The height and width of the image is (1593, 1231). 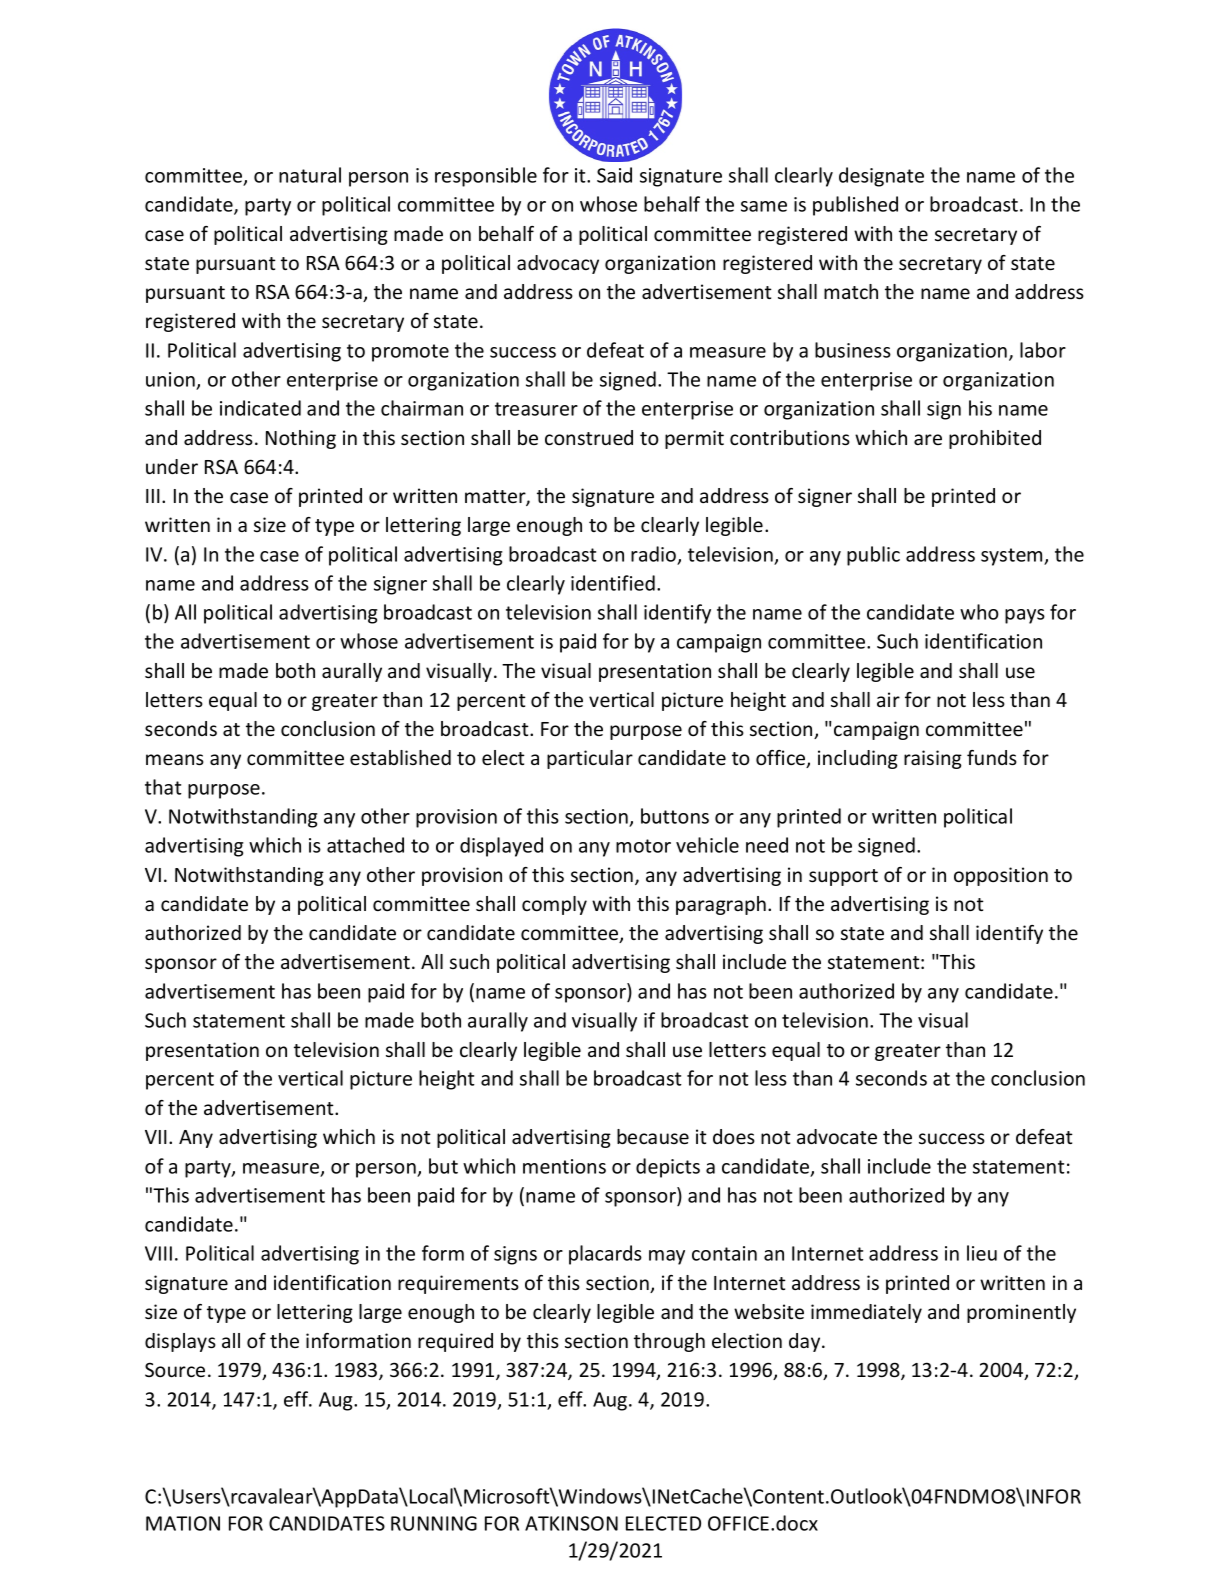 What do you see at coordinates (643, 846) in the image?
I see `motor` at bounding box center [643, 846].
